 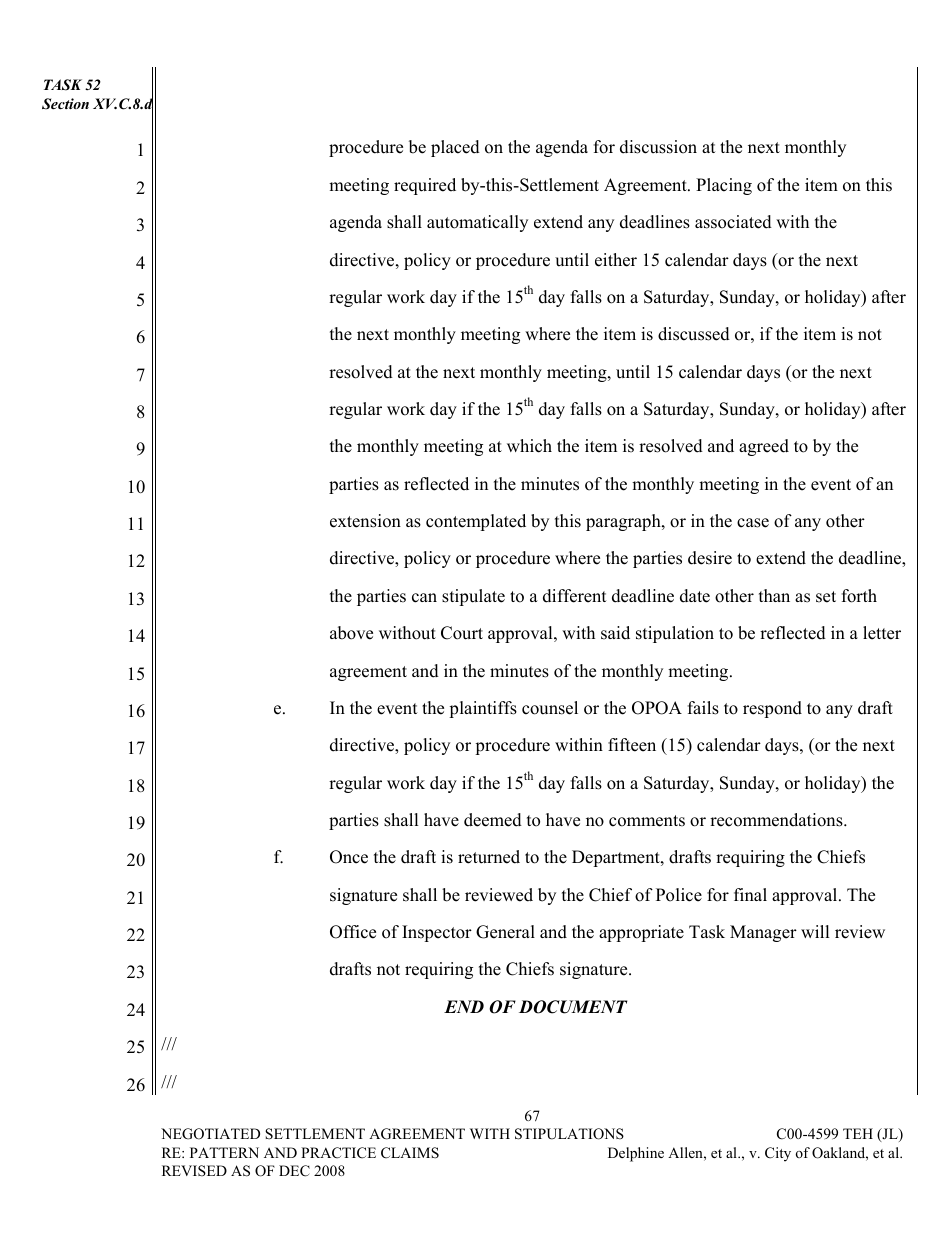 I want to click on placed, so click(x=455, y=148).
